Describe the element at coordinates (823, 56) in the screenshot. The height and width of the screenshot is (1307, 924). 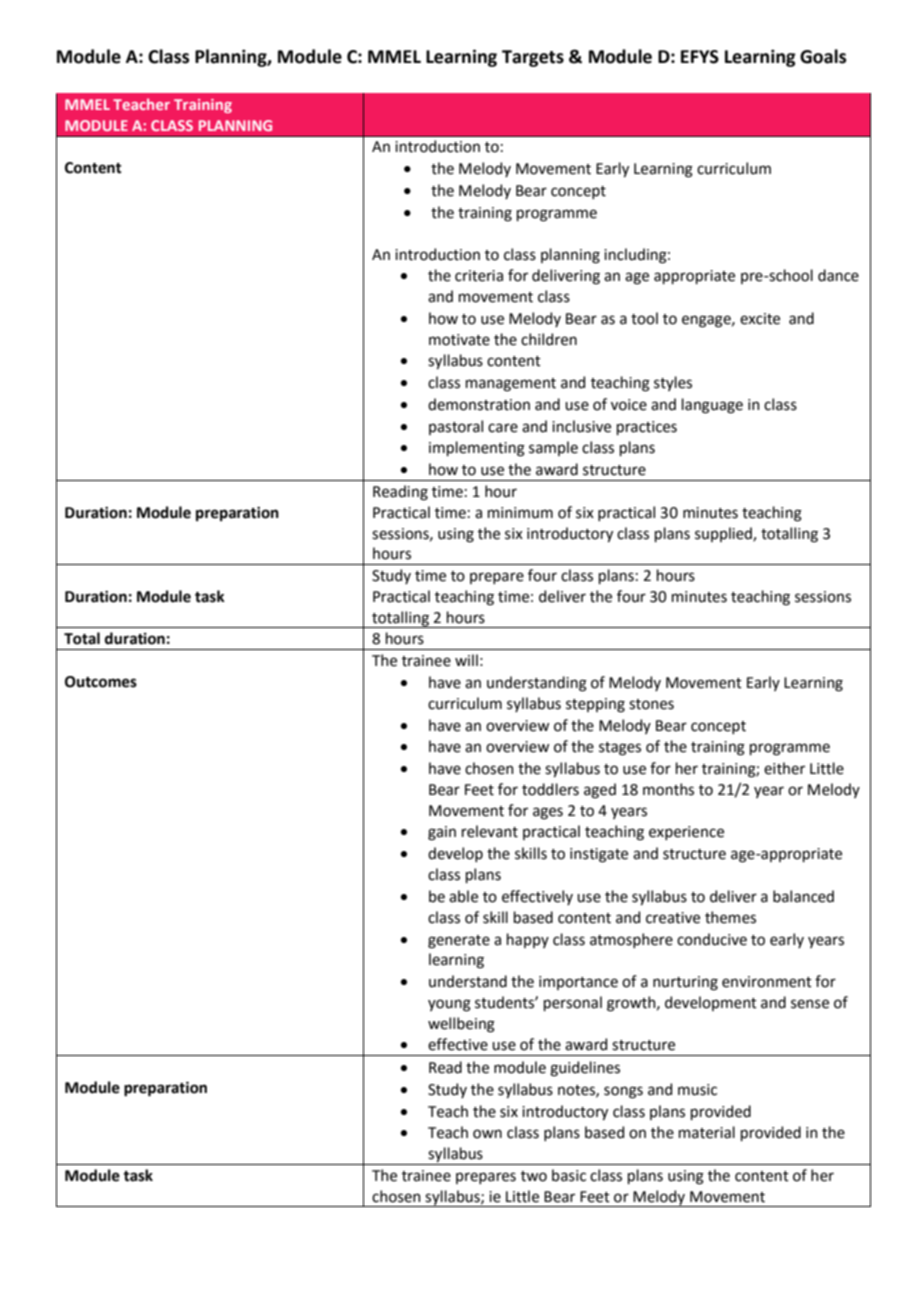
I see `Goals` at that location.
